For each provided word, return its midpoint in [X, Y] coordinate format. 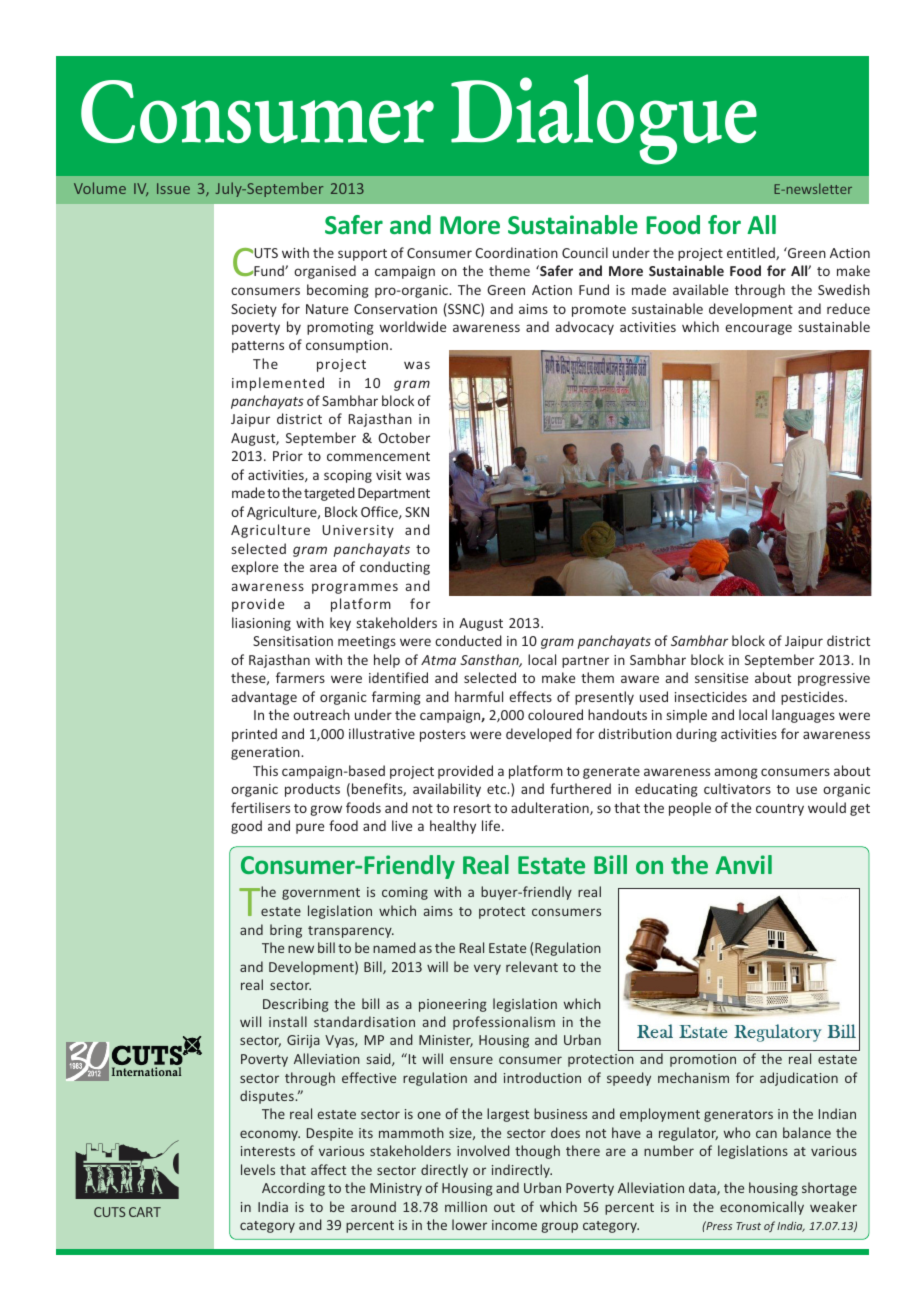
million [466, 1206]
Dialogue [604, 119]
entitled [752, 253]
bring [286, 931]
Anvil [744, 864]
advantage [264, 698]
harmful [479, 696]
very [487, 969]
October [404, 437]
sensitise [721, 678]
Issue [173, 188]
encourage [758, 329]
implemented [278, 384]
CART [145, 1212]
